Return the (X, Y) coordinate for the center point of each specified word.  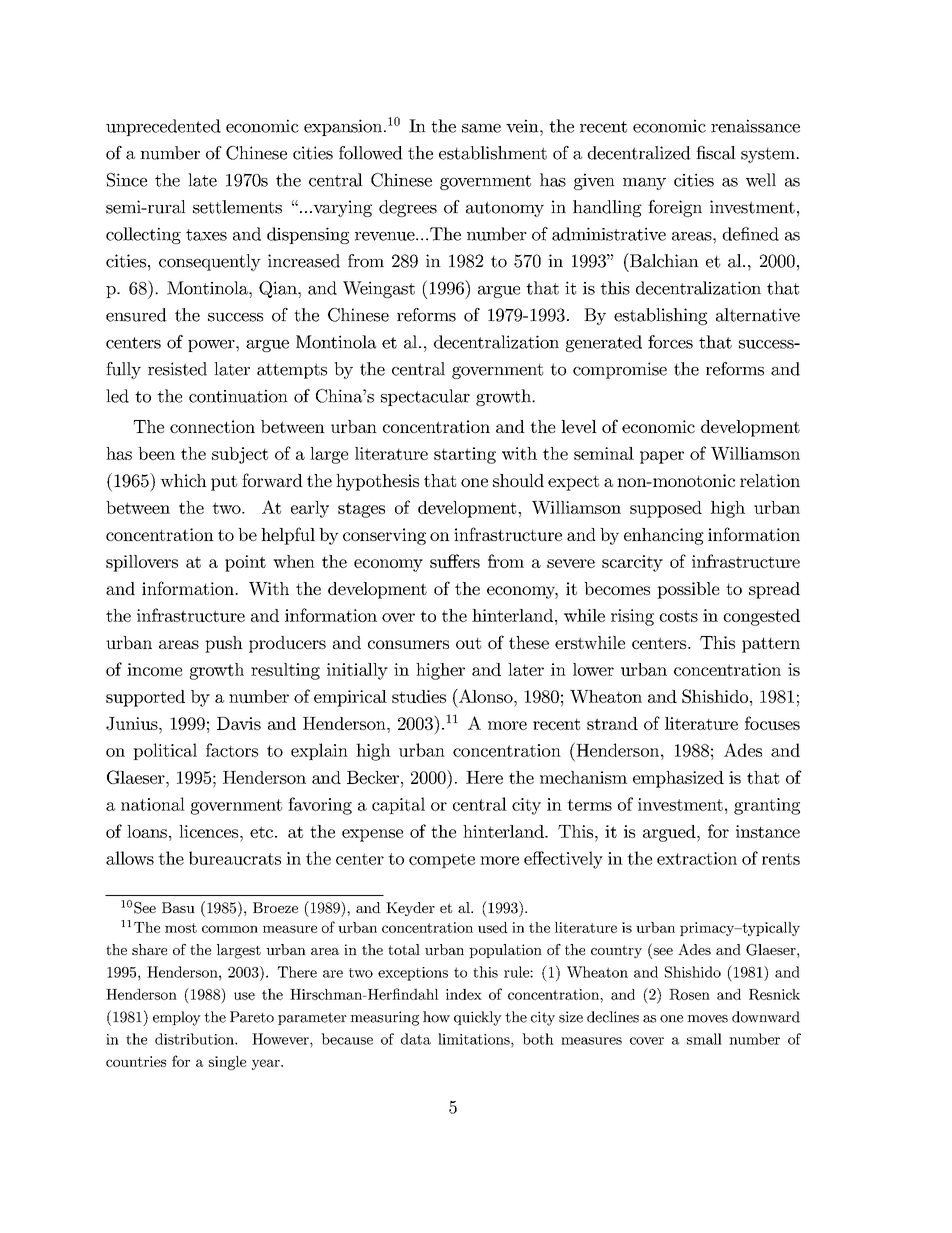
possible (688, 590)
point (245, 563)
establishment (493, 153)
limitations (475, 1039)
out (468, 643)
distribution (195, 1039)
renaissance (755, 126)
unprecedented (163, 127)
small (704, 1039)
